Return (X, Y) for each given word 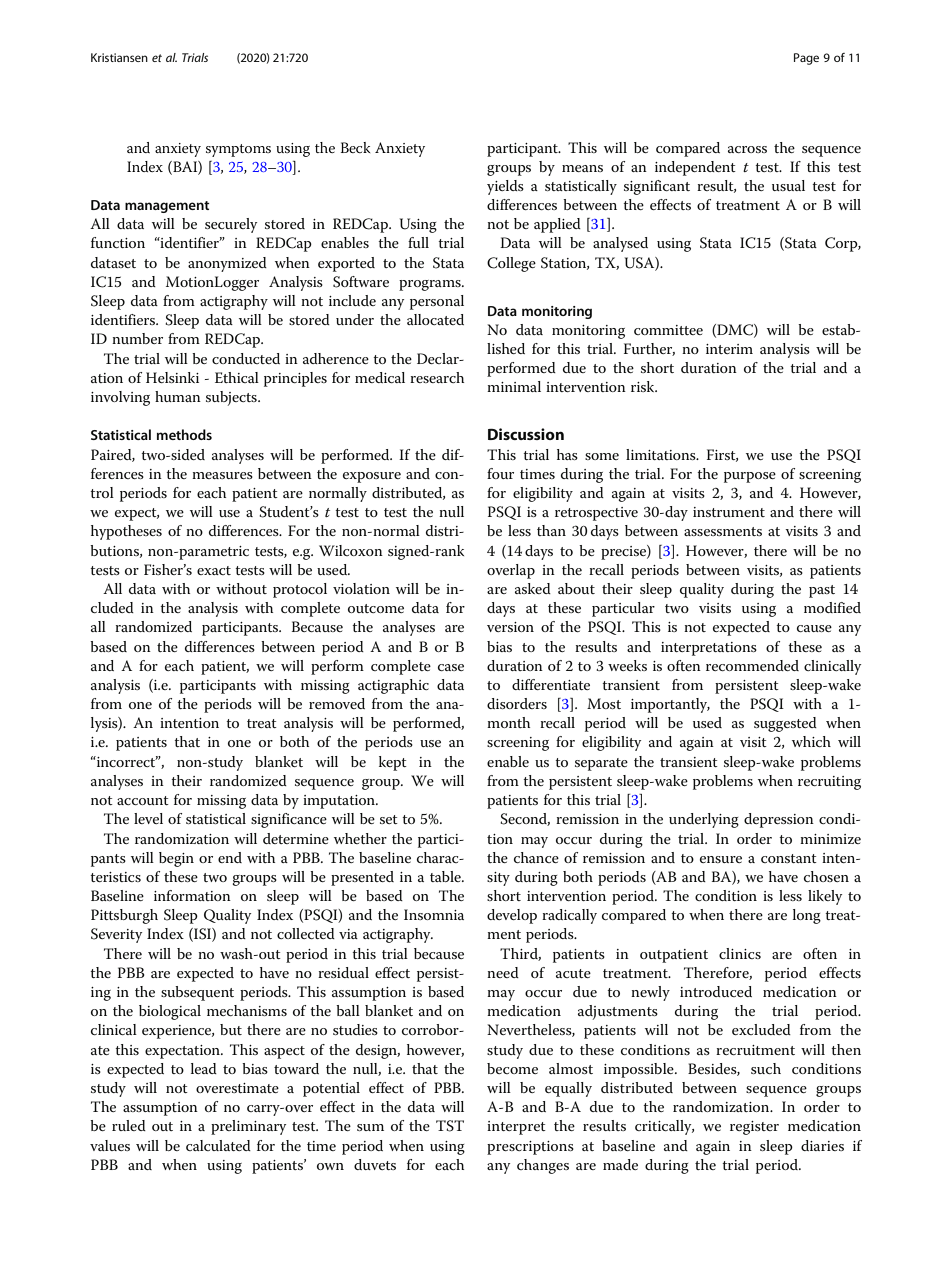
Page (806, 59)
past (822, 591)
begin (176, 859)
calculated (218, 1145)
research (437, 377)
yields (505, 187)
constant (789, 858)
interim (729, 349)
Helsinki (172, 377)
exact (214, 570)
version (510, 627)
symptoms (238, 150)
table (446, 876)
